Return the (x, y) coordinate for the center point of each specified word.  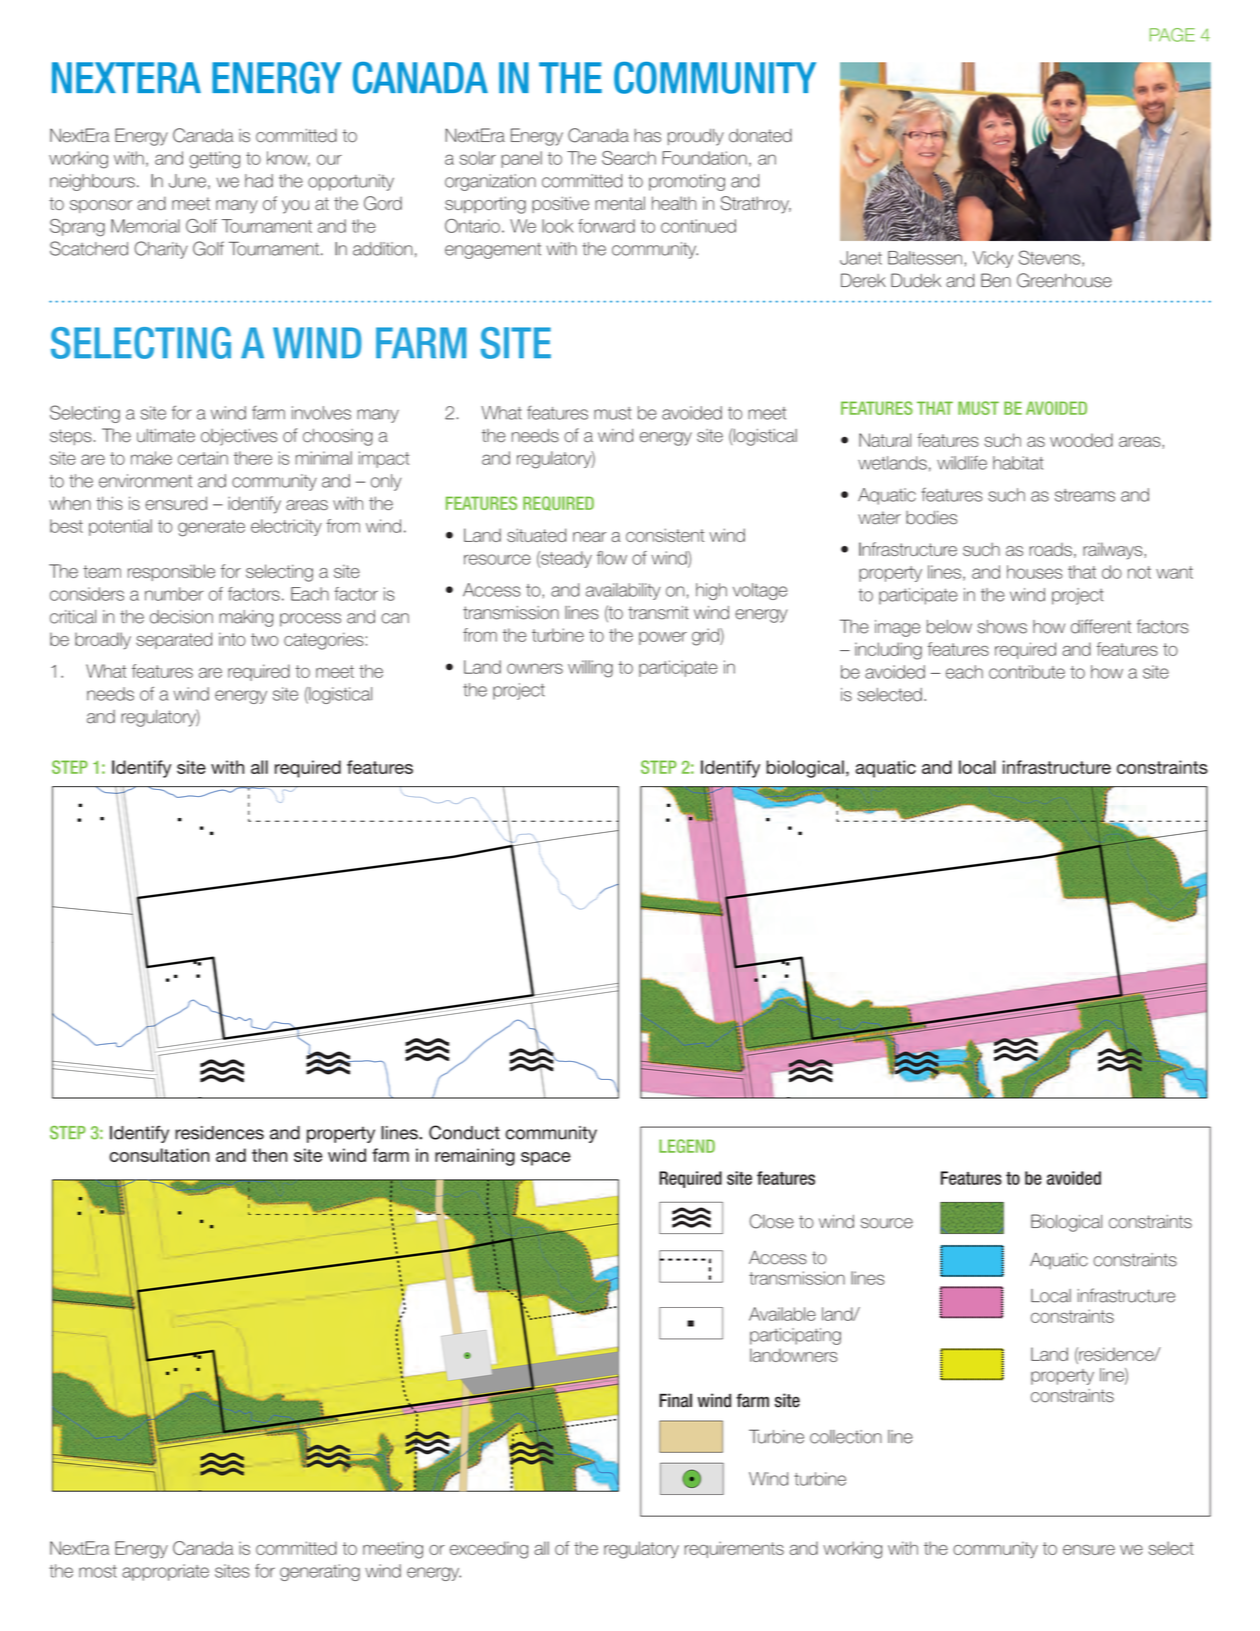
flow (612, 558)
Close (772, 1221)
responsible (171, 572)
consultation (159, 1155)
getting (214, 160)
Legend (687, 1146)
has (647, 135)
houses (1034, 572)
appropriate (165, 1572)
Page (1172, 35)
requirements (734, 1549)
